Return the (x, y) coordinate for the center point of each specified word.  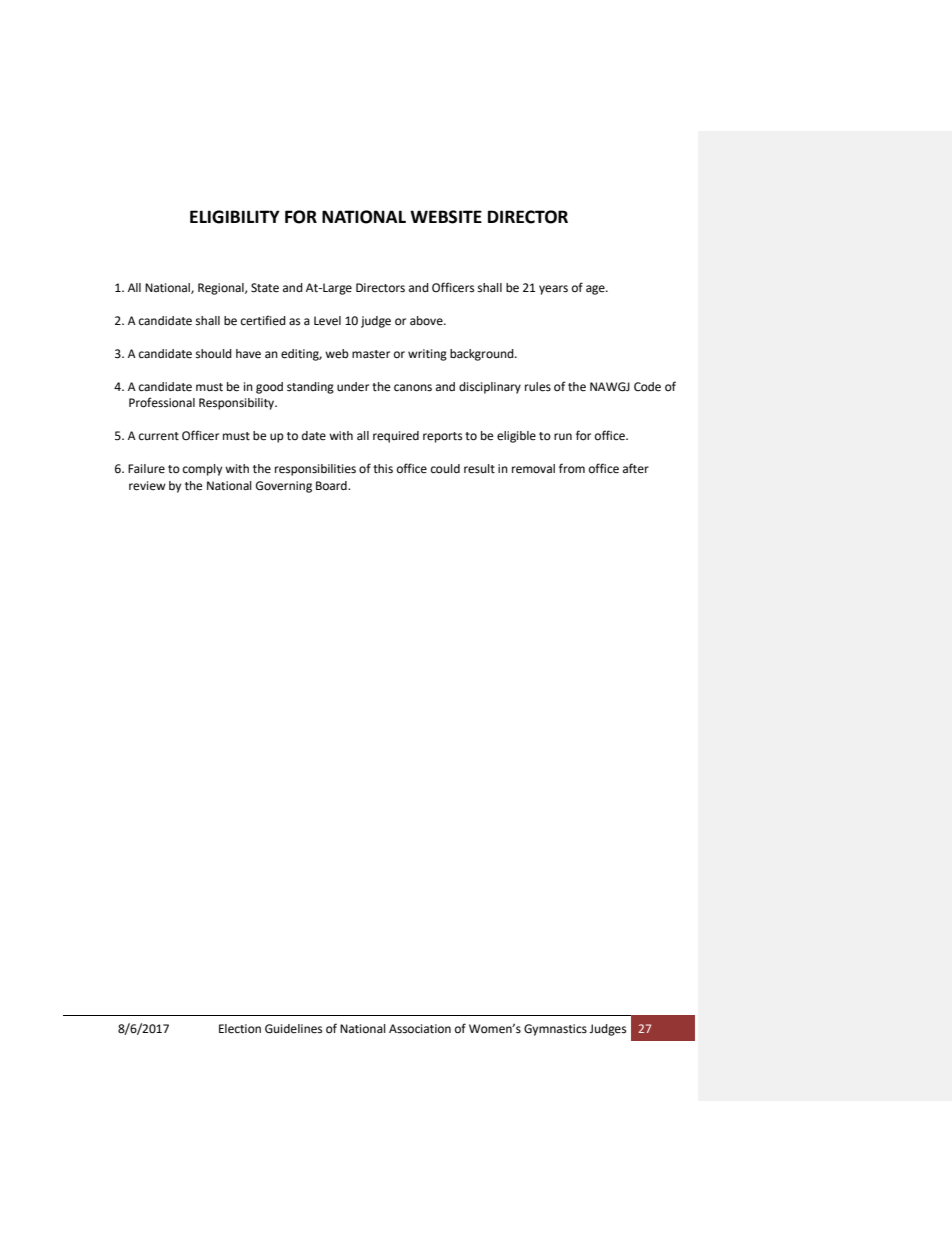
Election (240, 1029)
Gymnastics (555, 1030)
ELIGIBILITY (235, 217)
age (596, 290)
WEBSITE (446, 217)
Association (420, 1029)
